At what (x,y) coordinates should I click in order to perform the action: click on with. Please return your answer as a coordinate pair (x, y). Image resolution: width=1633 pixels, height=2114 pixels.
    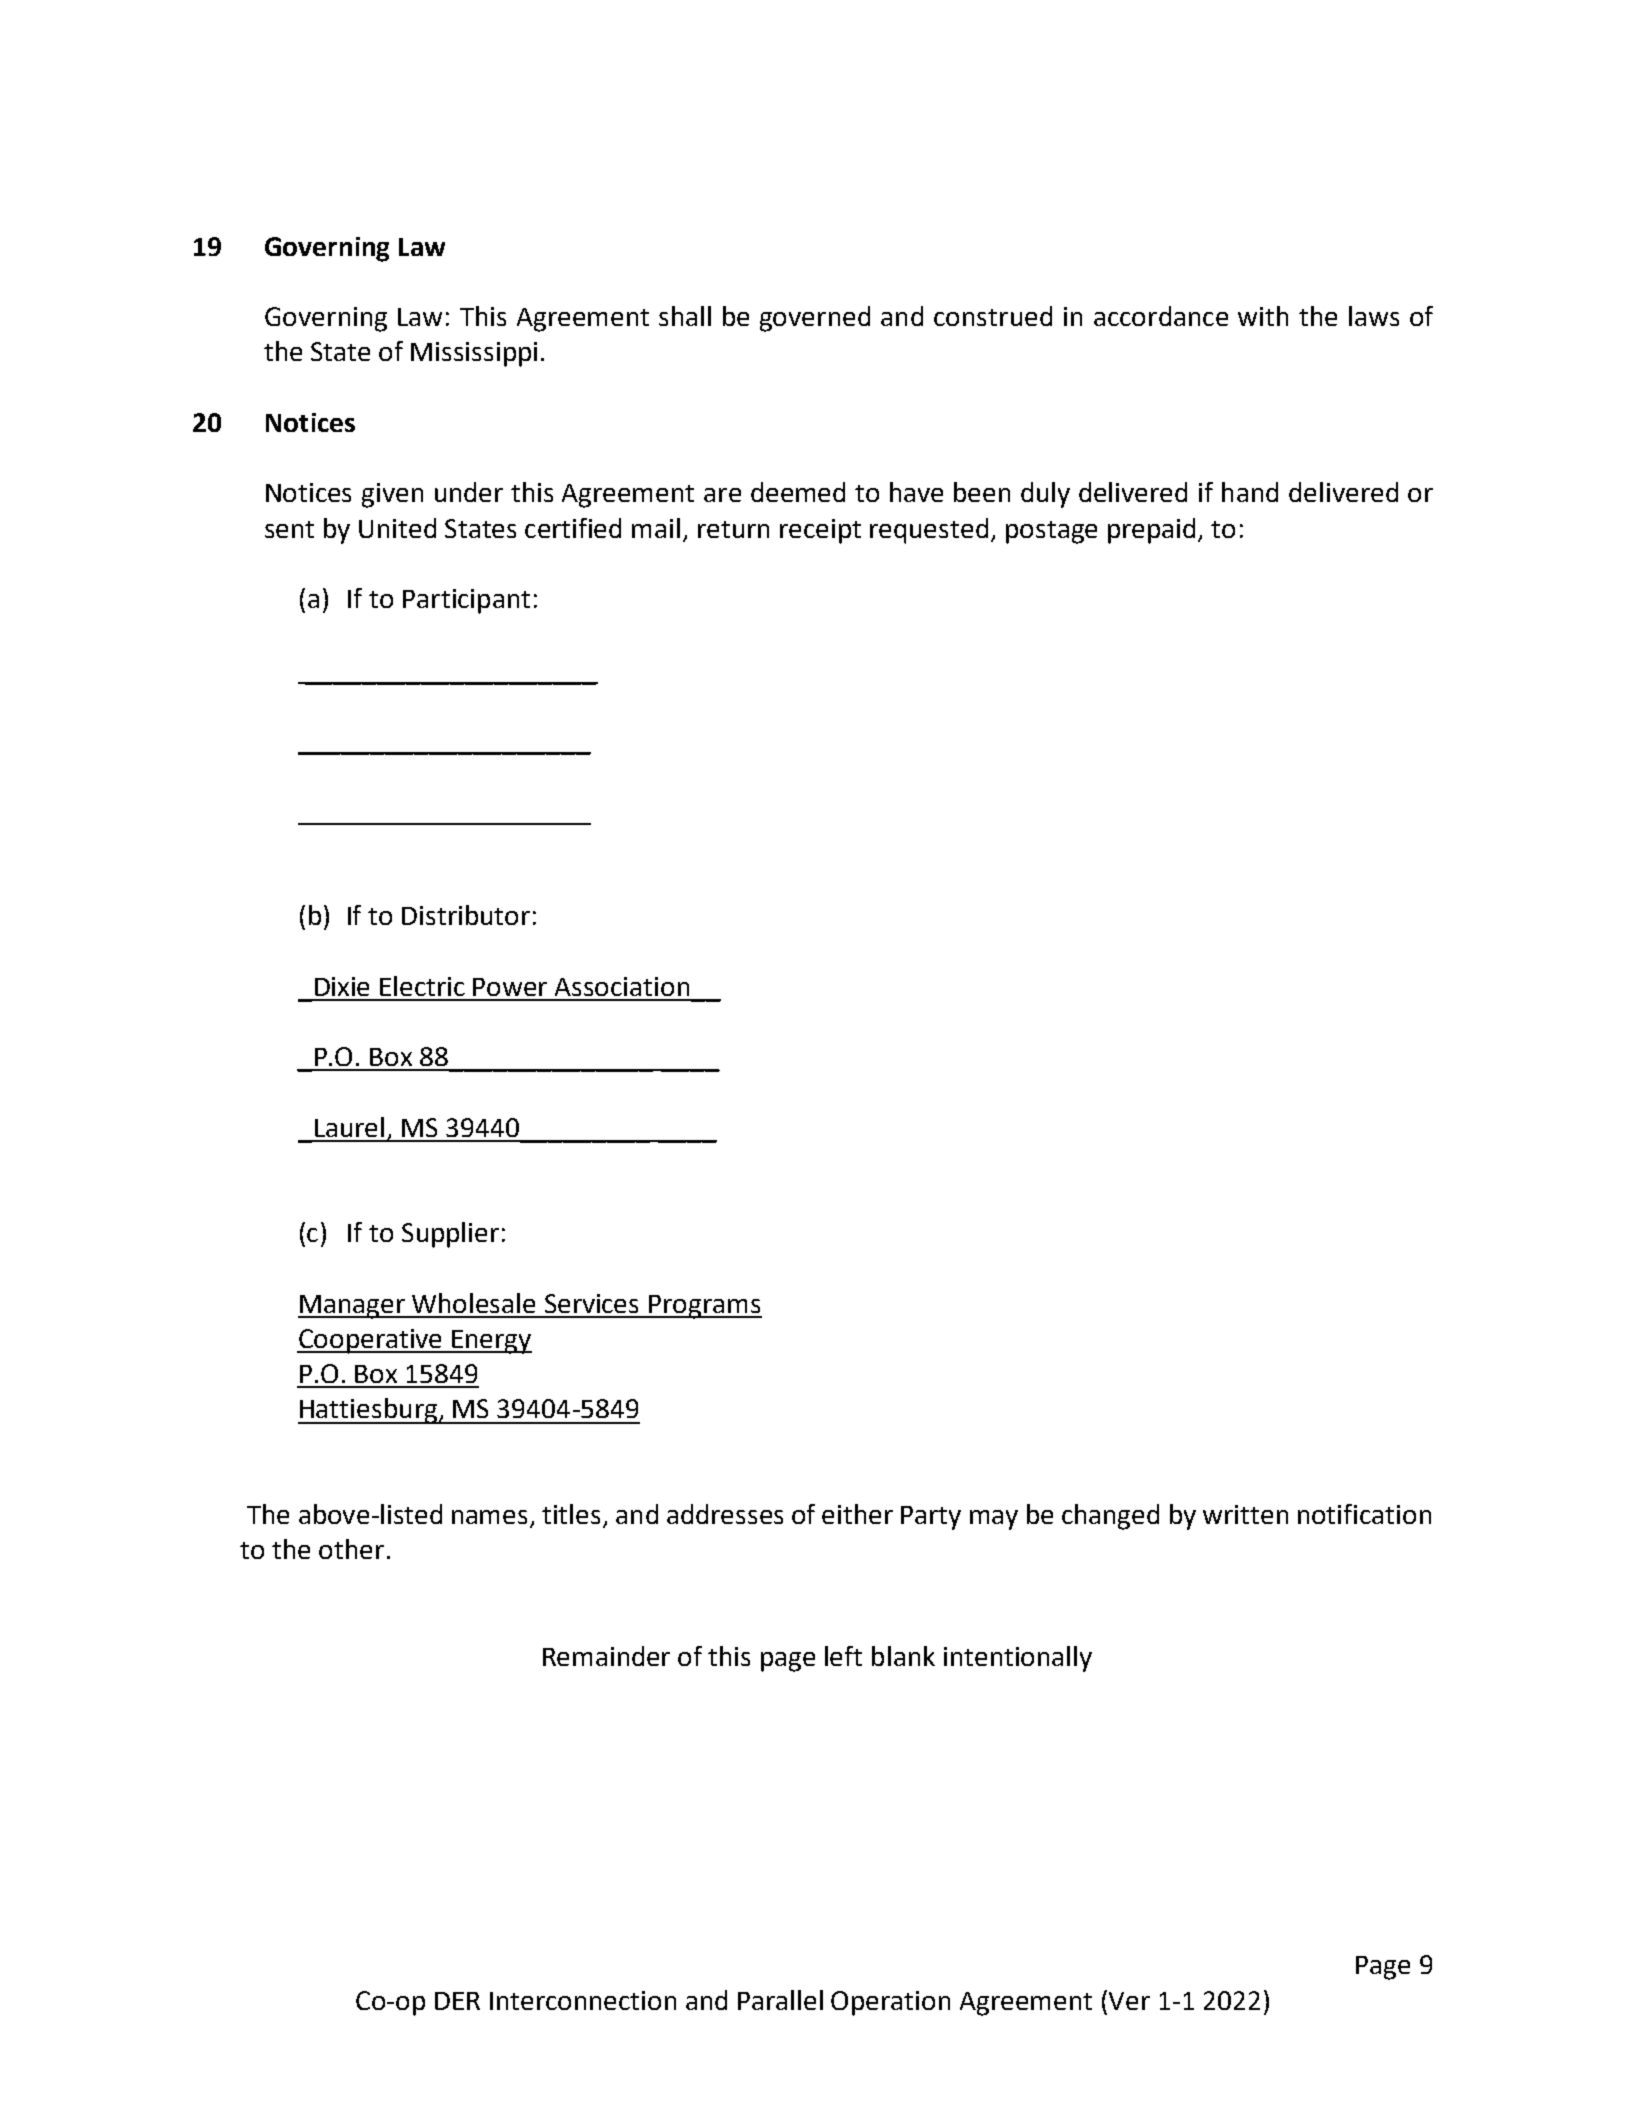
    Looking at the image, I should click on (1263, 316).
